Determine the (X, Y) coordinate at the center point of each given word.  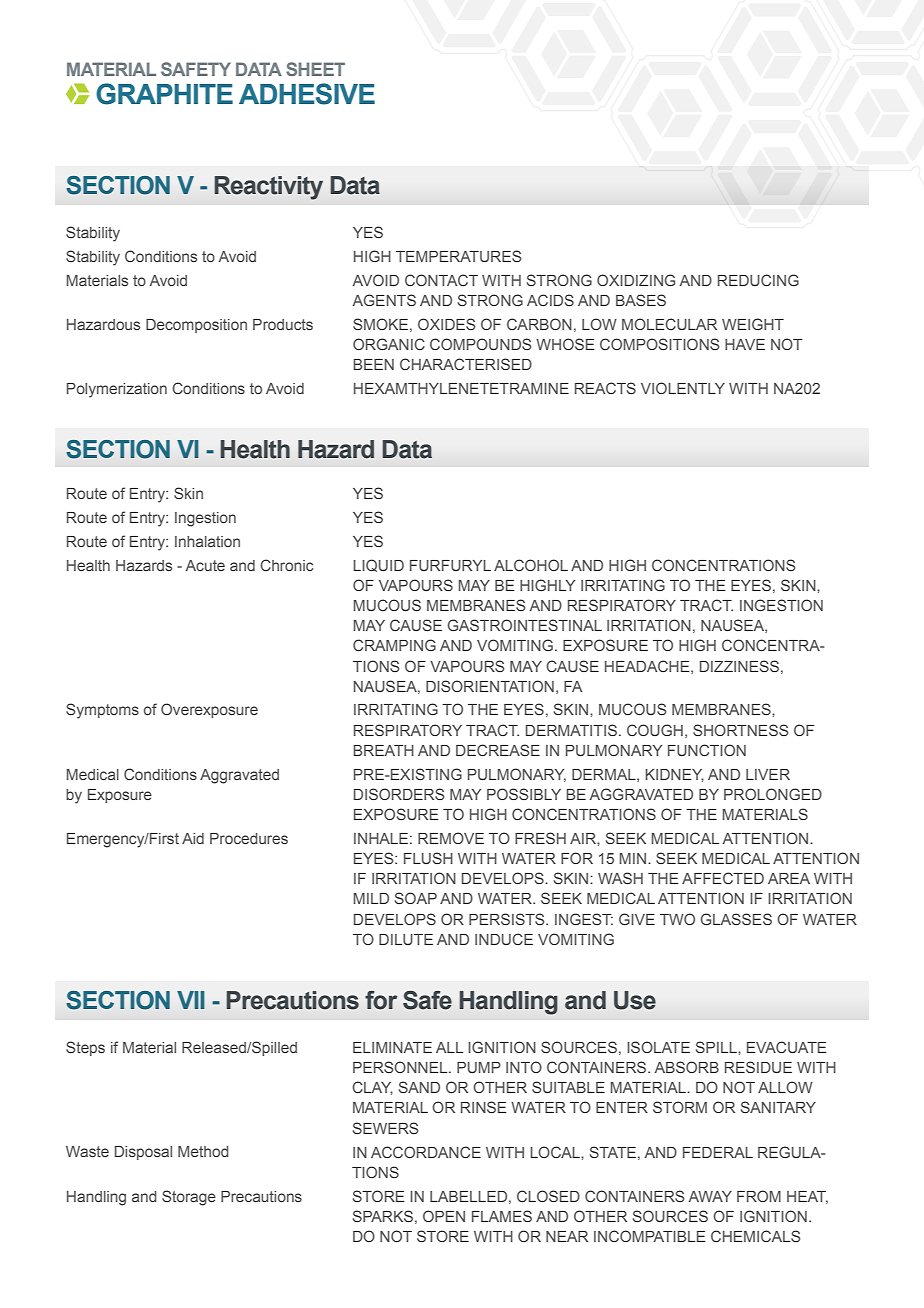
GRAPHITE (164, 94)
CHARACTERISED (466, 364)
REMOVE (451, 838)
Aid (193, 838)
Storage (189, 1198)
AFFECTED (723, 878)
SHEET (315, 69)
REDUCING (758, 280)
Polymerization (117, 390)
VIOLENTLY (683, 388)
